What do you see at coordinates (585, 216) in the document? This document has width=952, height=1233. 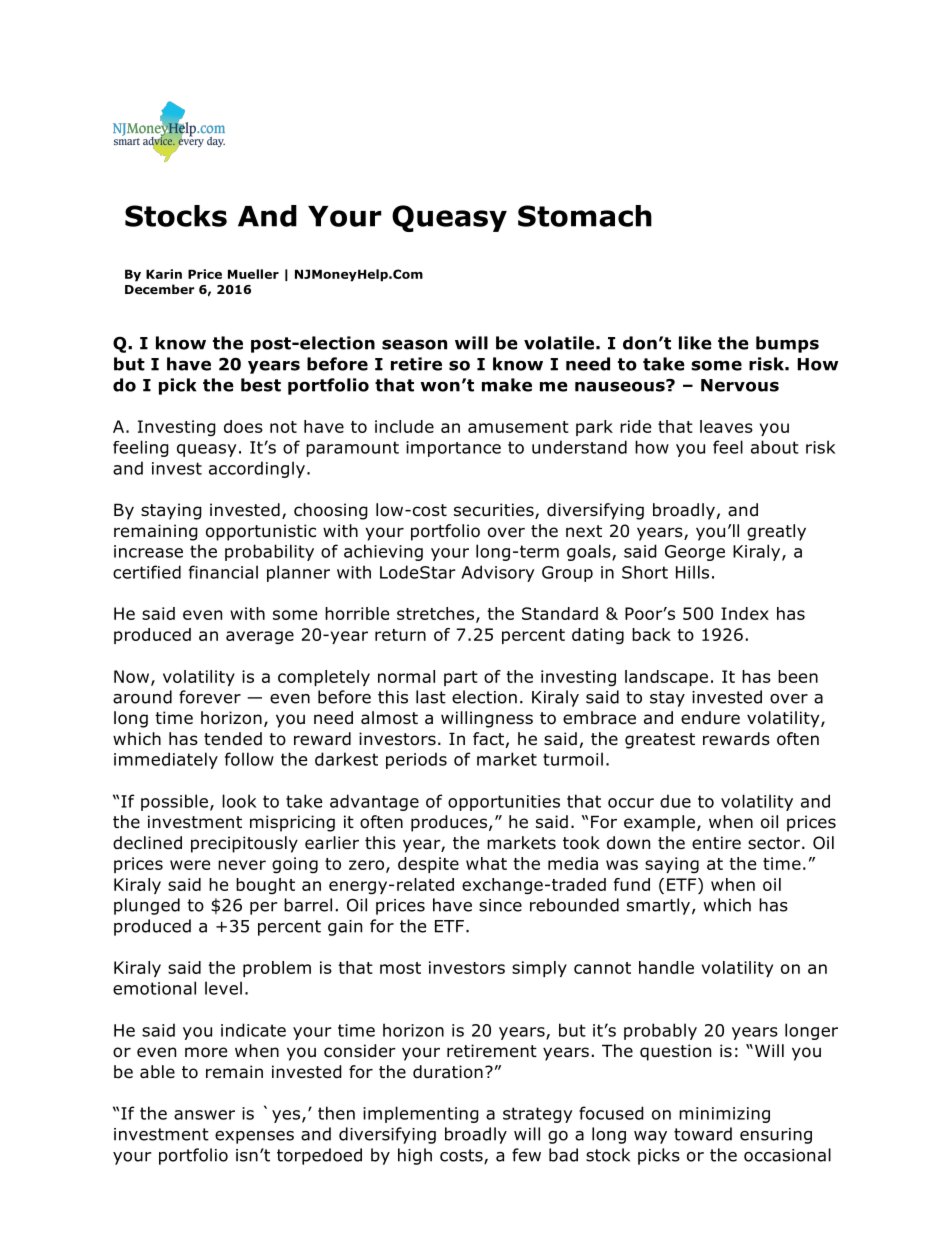 I see `Stomach` at bounding box center [585, 216].
